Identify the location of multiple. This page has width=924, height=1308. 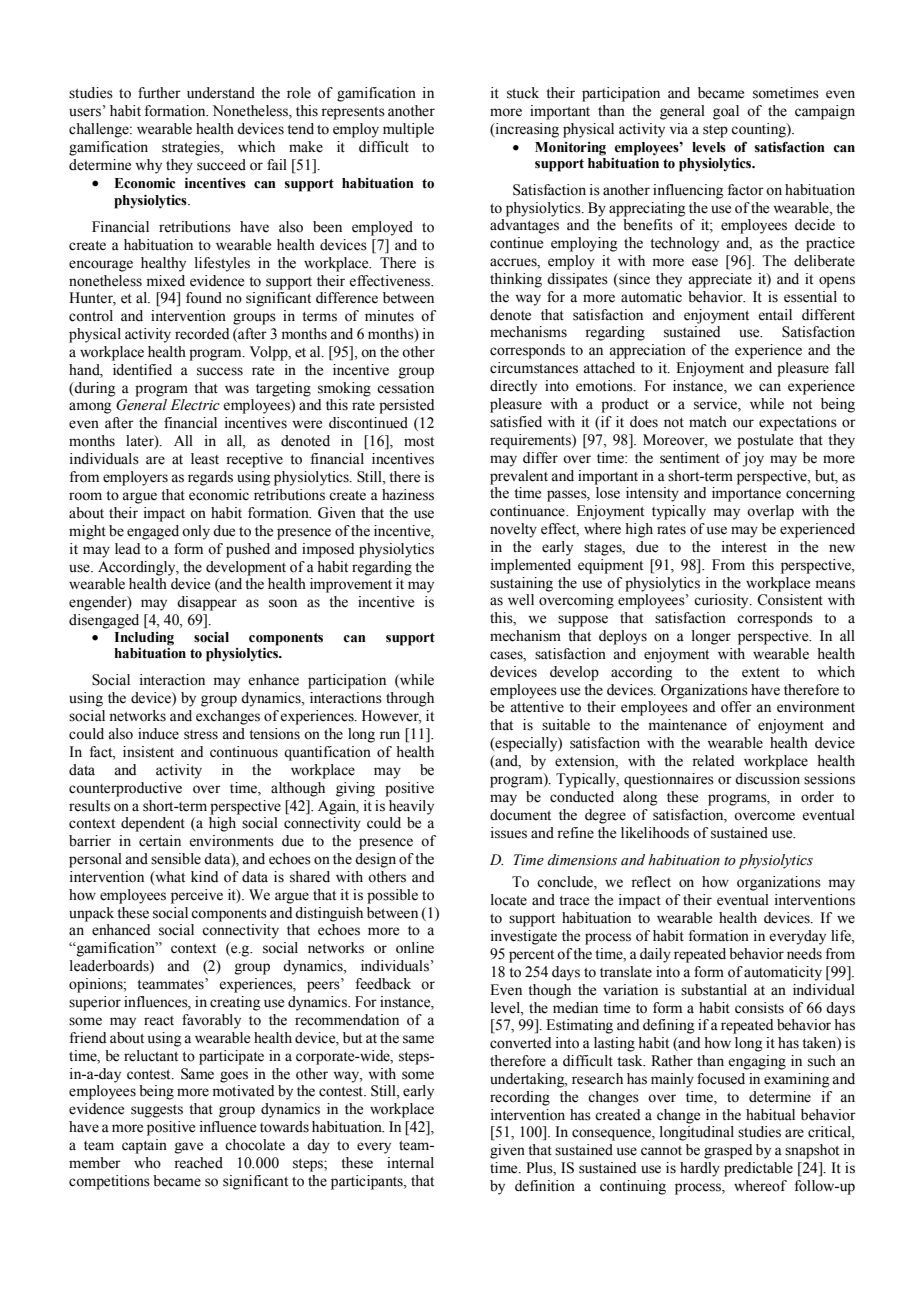
(408, 130).
